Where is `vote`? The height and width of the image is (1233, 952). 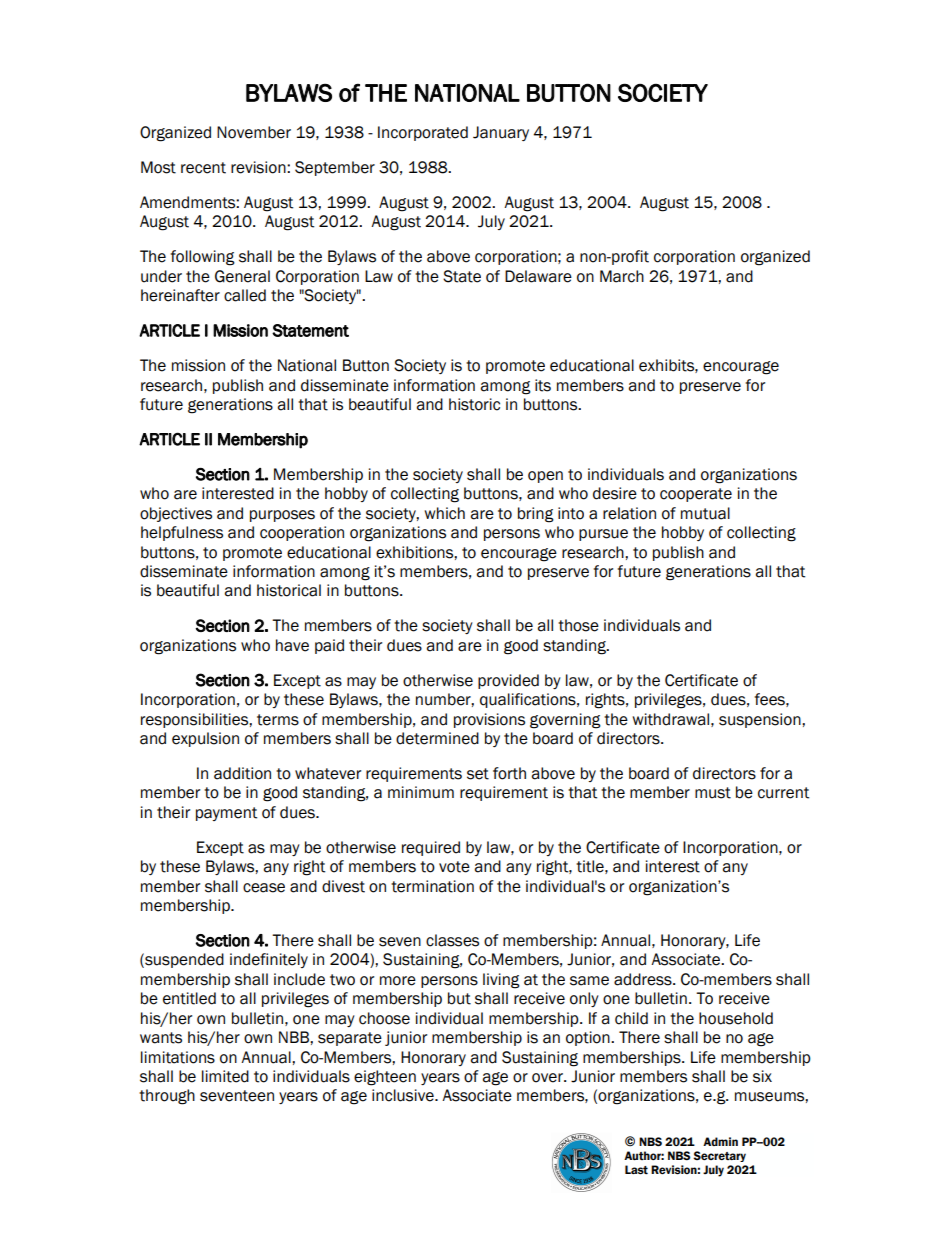
vote is located at coordinates (454, 867).
